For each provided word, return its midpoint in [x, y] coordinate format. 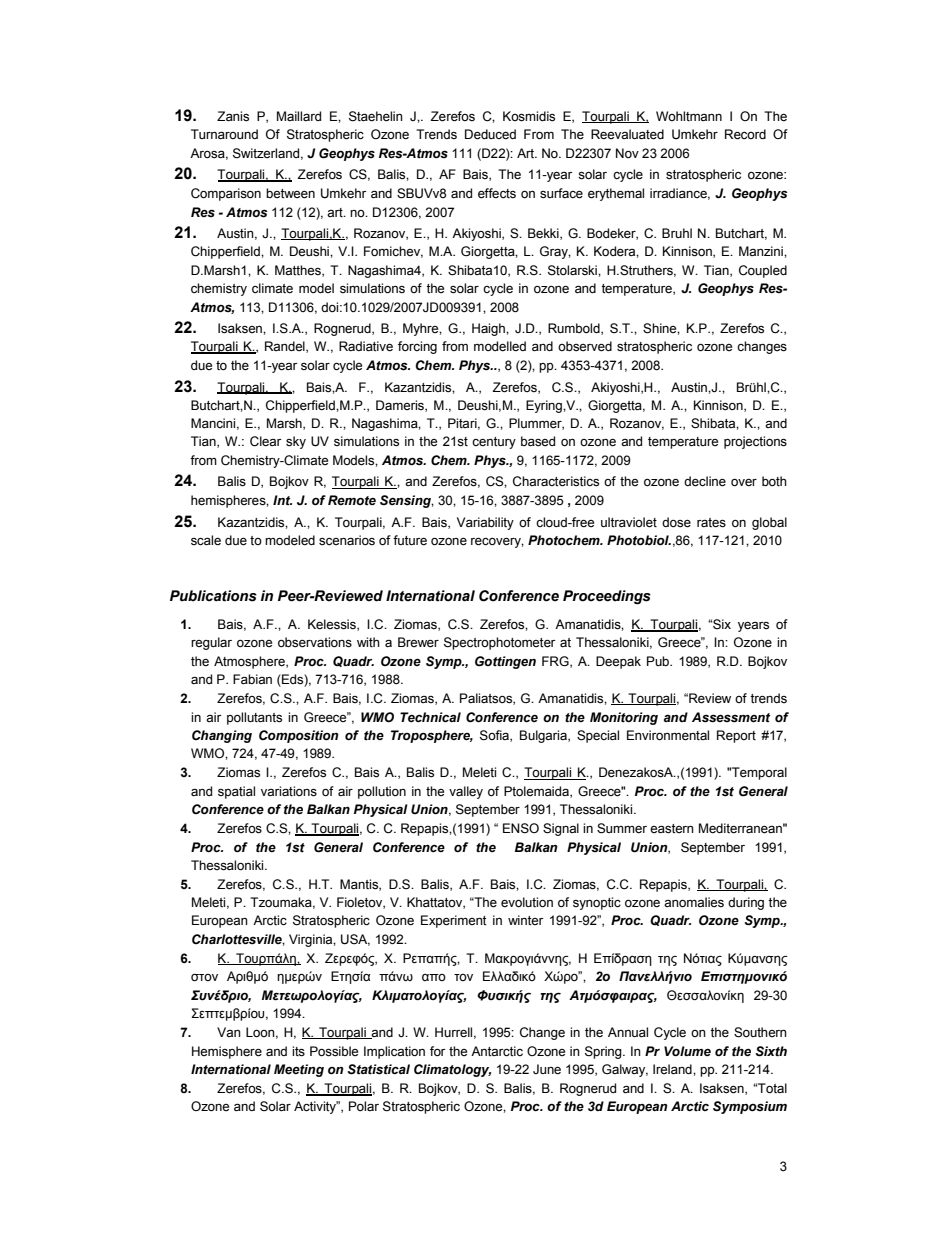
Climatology [452, 1070]
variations [289, 791]
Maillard [299, 116]
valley [466, 792]
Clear [266, 441]
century [494, 443]
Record [745, 134]
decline [705, 481]
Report [736, 736]
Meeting [299, 1070]
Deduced [490, 134]
